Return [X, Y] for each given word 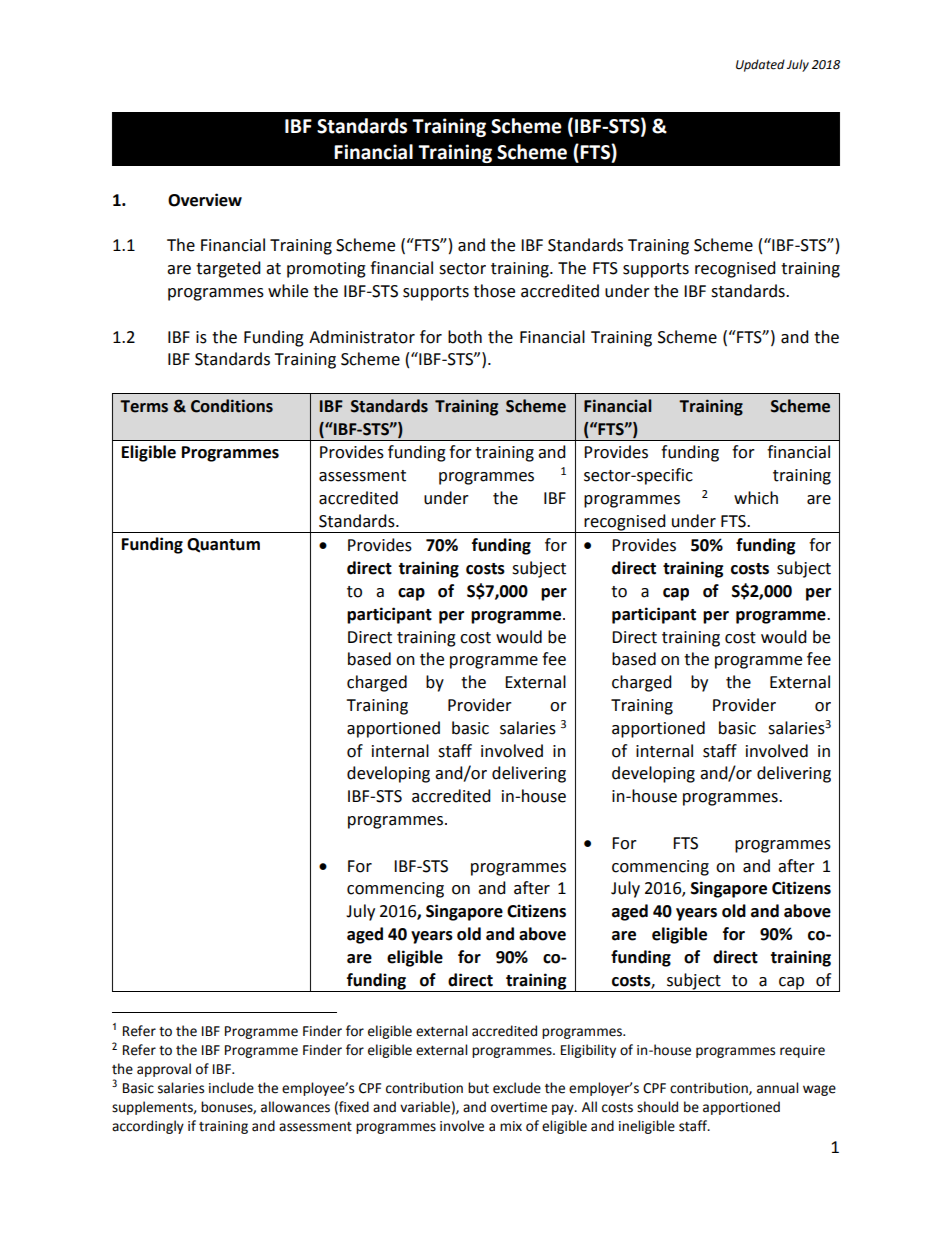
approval [164, 1070]
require [802, 1051]
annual [777, 1088]
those [494, 291]
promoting [326, 270]
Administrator [362, 337]
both [465, 337]
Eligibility [588, 1051]
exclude [517, 1088]
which [756, 498]
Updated [760, 65]
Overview [205, 200]
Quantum [223, 545]
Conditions [232, 406]
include [231, 1088]
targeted [228, 269]
